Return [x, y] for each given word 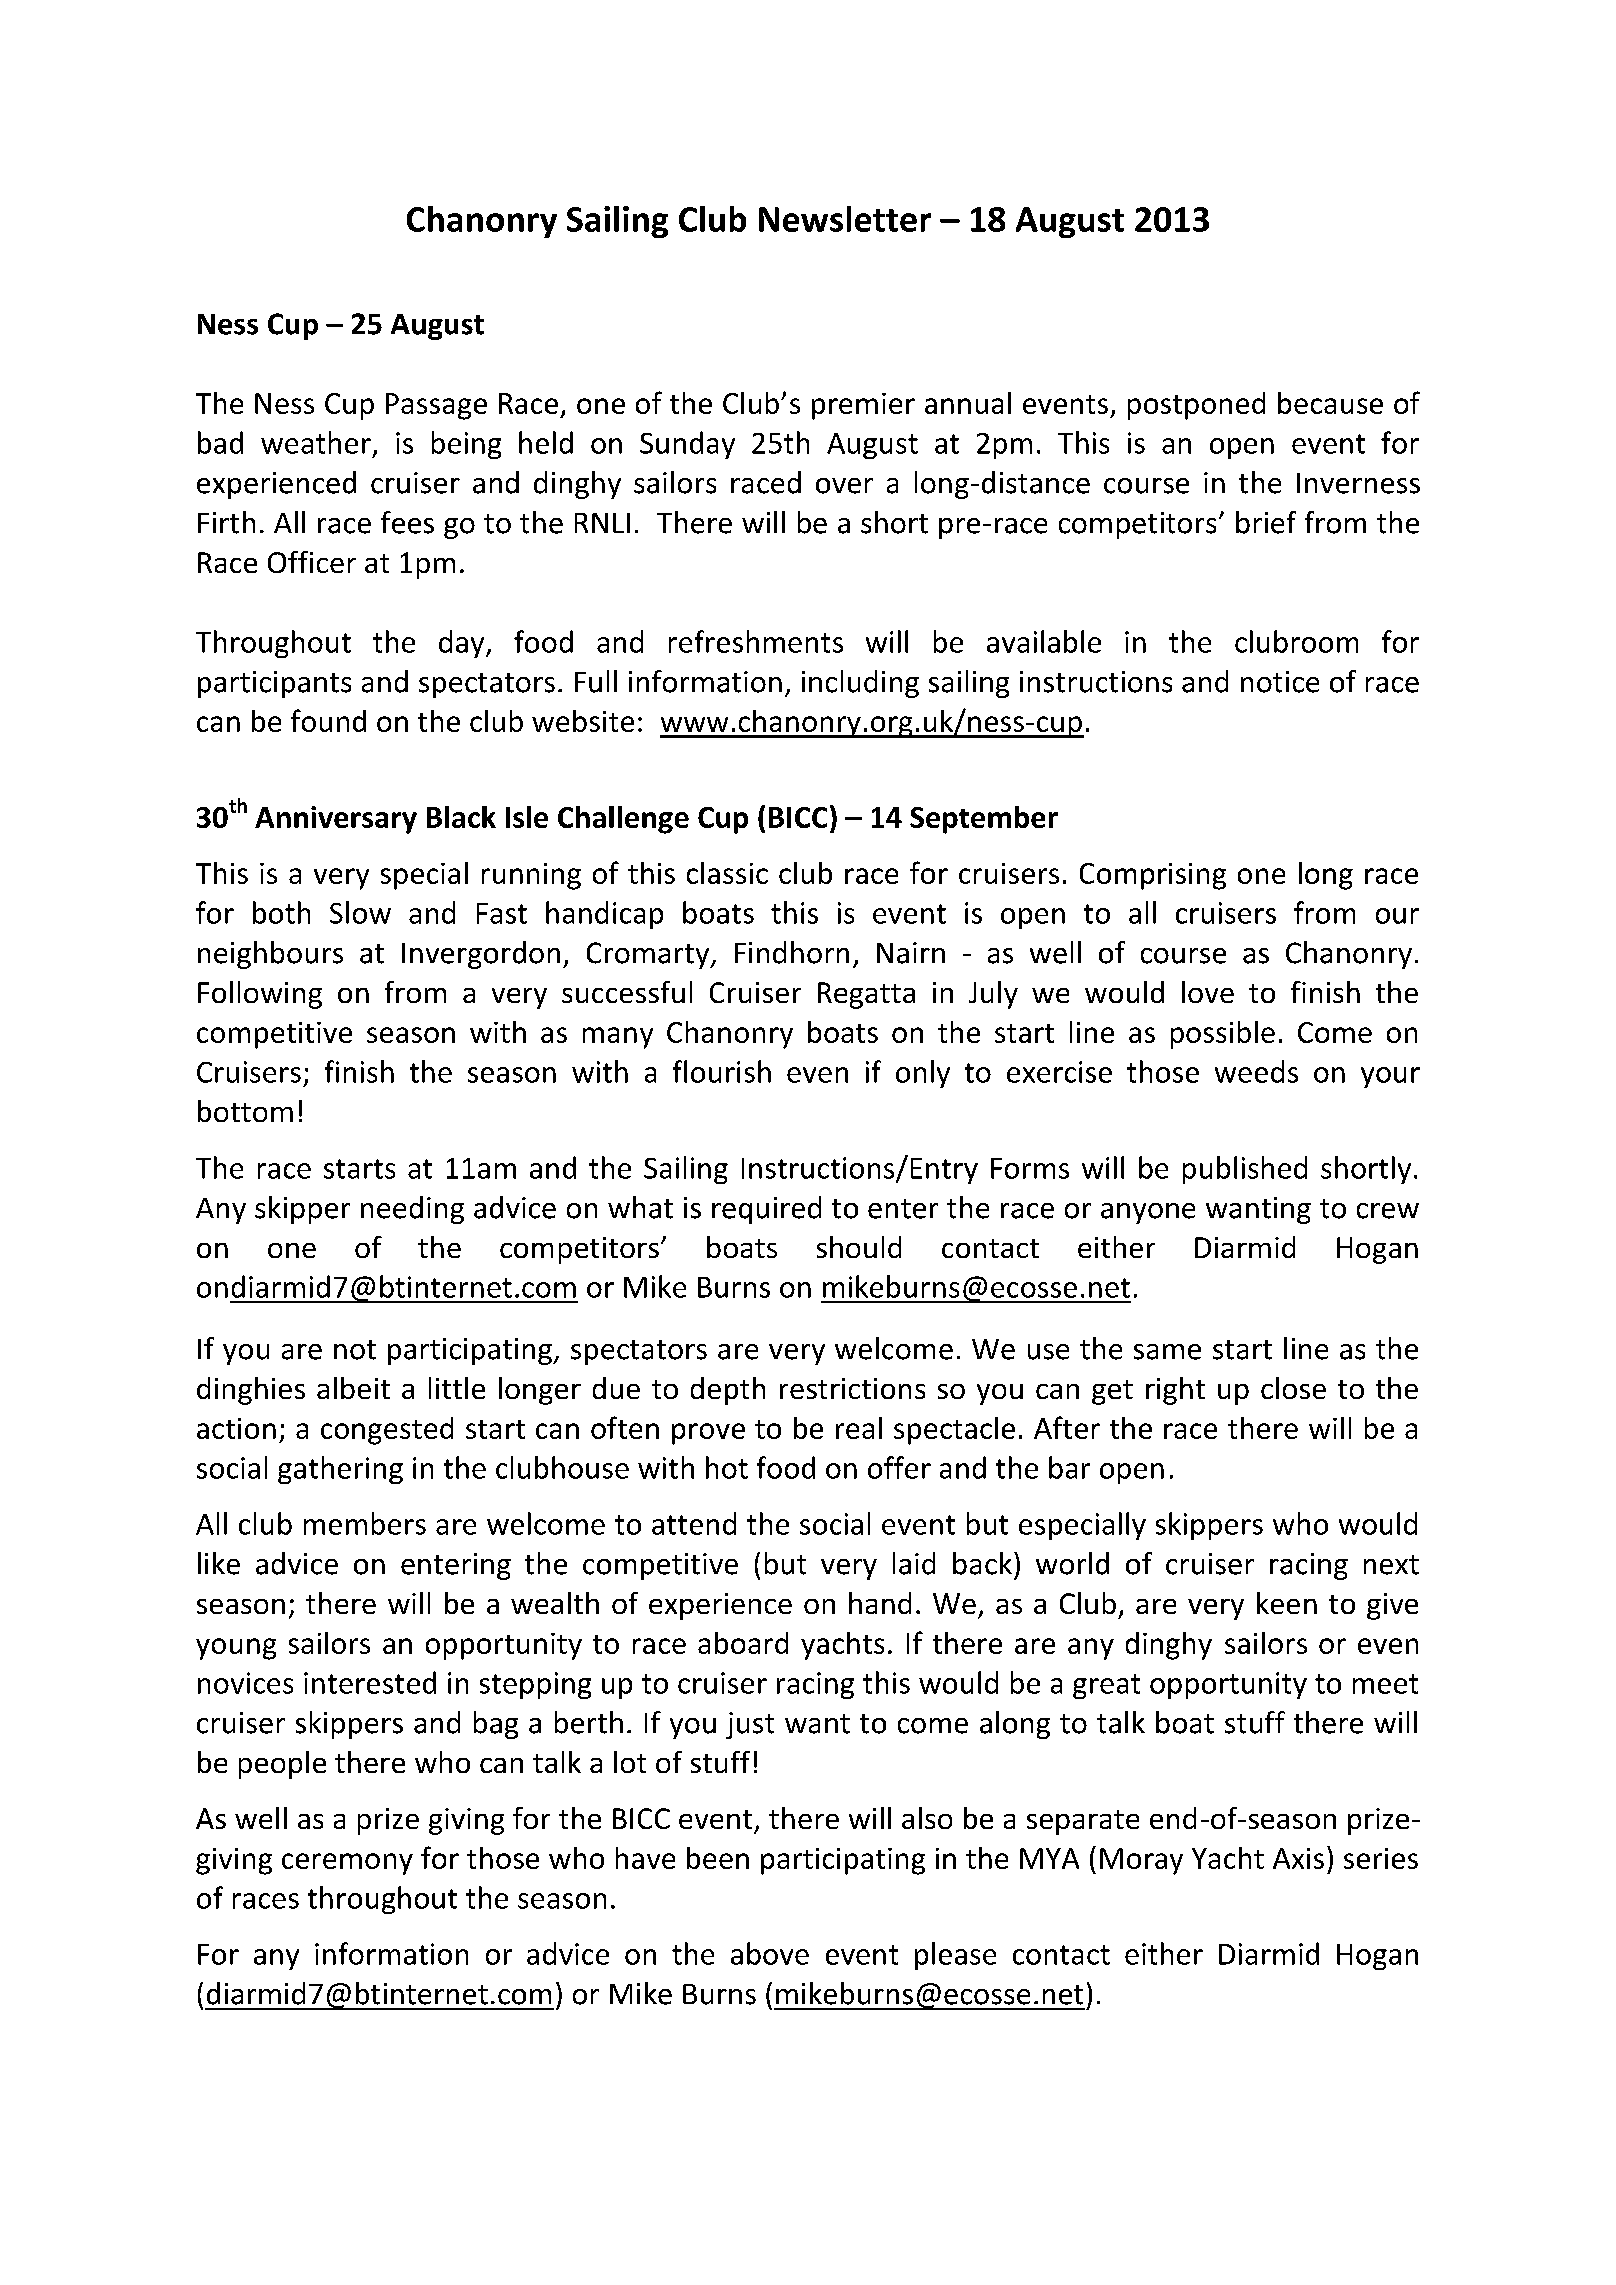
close [1293, 1388]
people [282, 1765]
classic [727, 873]
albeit [353, 1388]
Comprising [1153, 876]
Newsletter [845, 219]
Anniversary [336, 820]
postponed [1196, 406]
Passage [436, 406]
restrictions [852, 1388]
